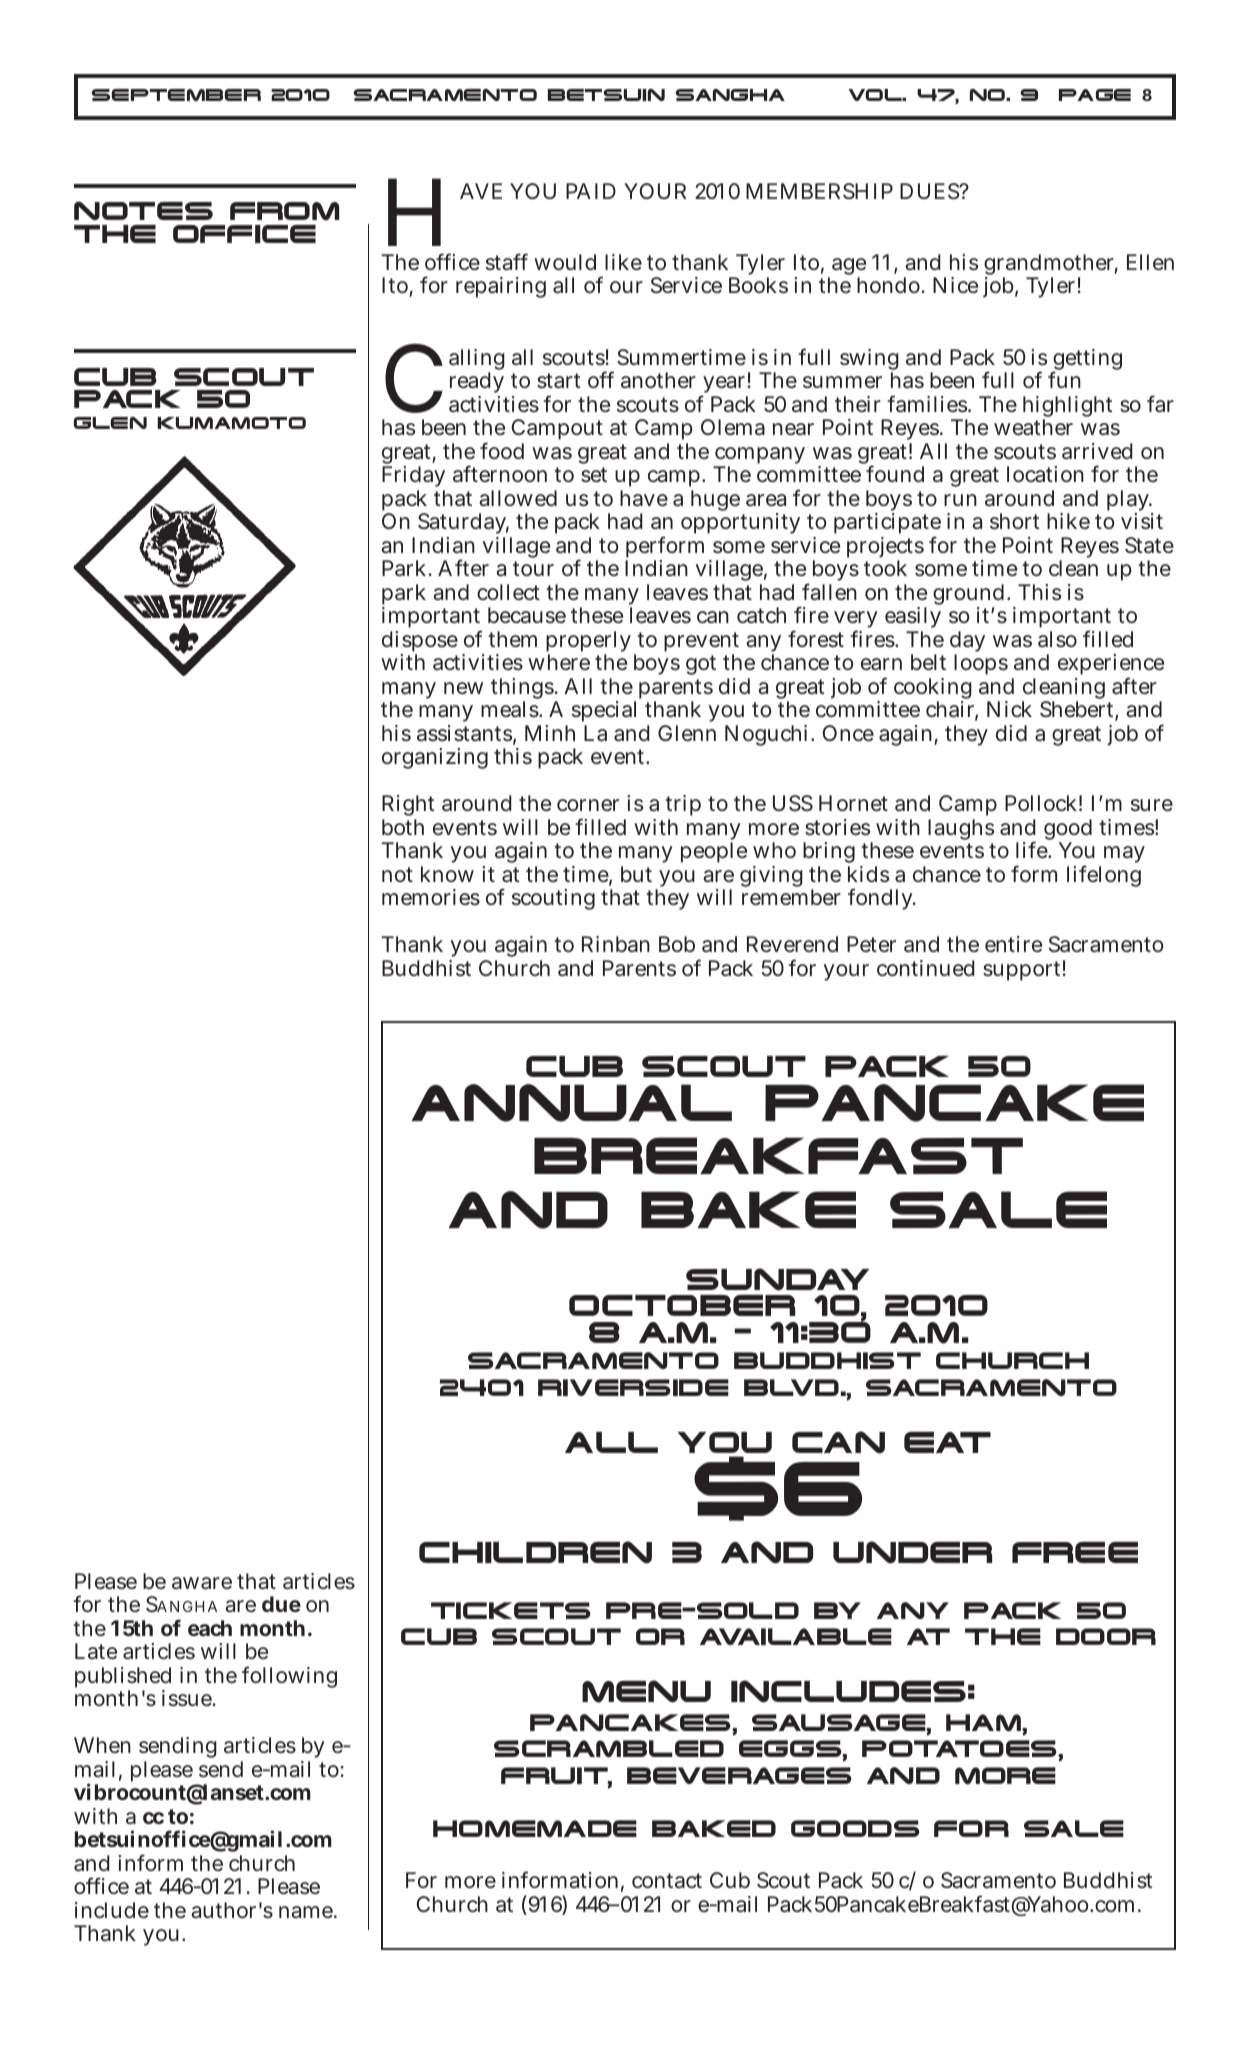  What do you see at coordinates (202, 1583) in the image?
I see `aware` at bounding box center [202, 1583].
